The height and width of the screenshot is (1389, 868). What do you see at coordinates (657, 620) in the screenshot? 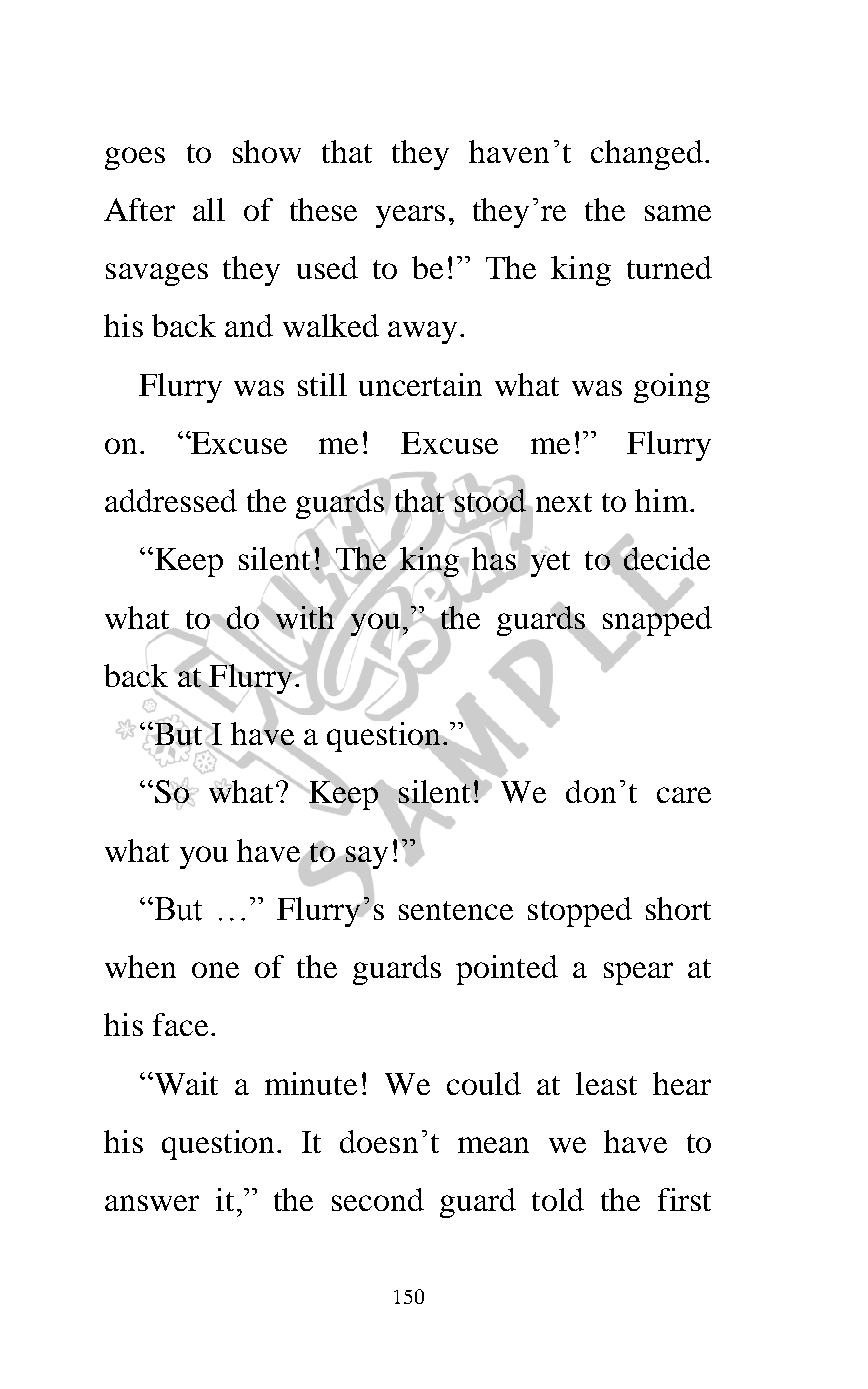
I see `snapped` at bounding box center [657, 620].
